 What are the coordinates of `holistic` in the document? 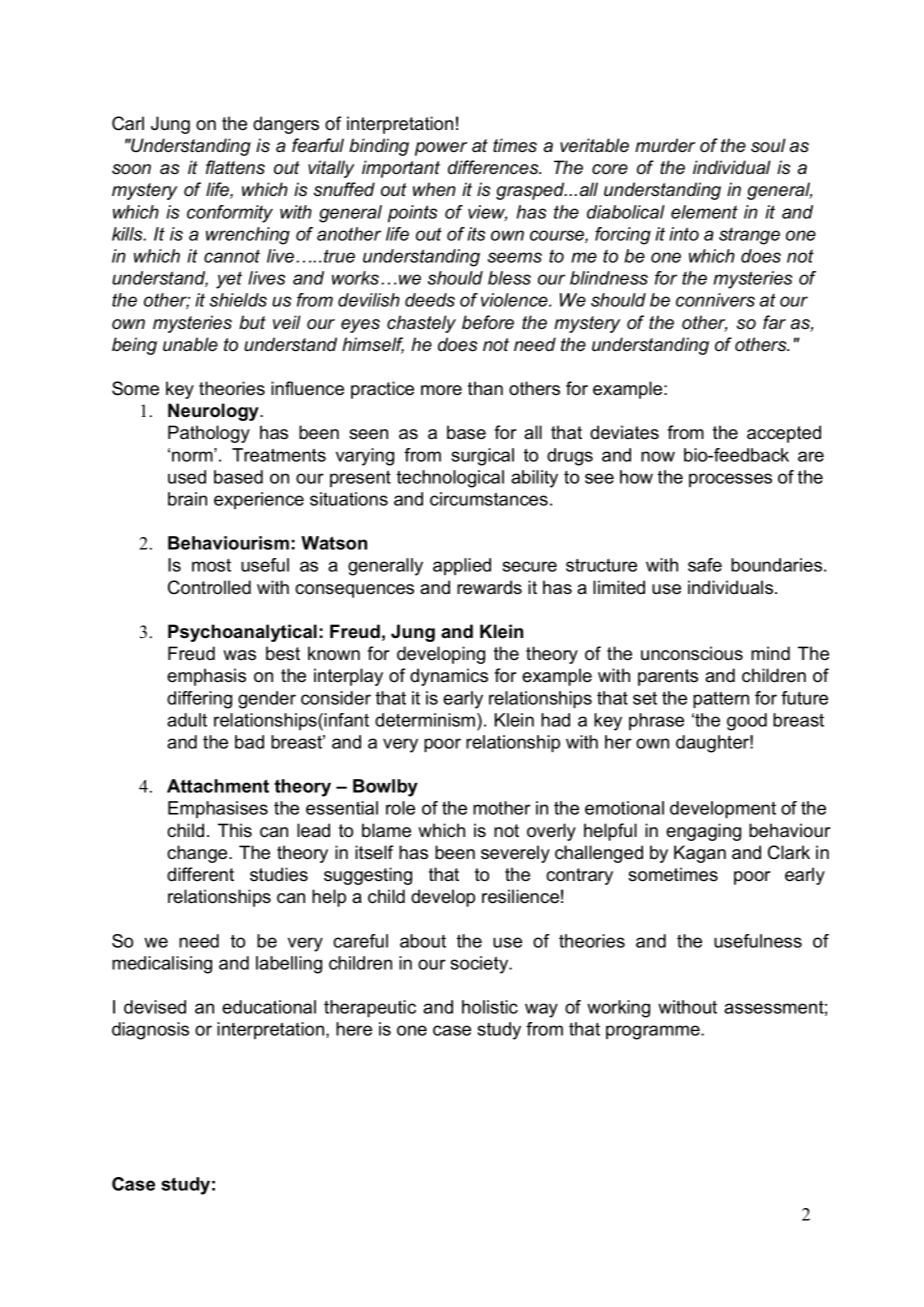 It's located at (490, 1007).
